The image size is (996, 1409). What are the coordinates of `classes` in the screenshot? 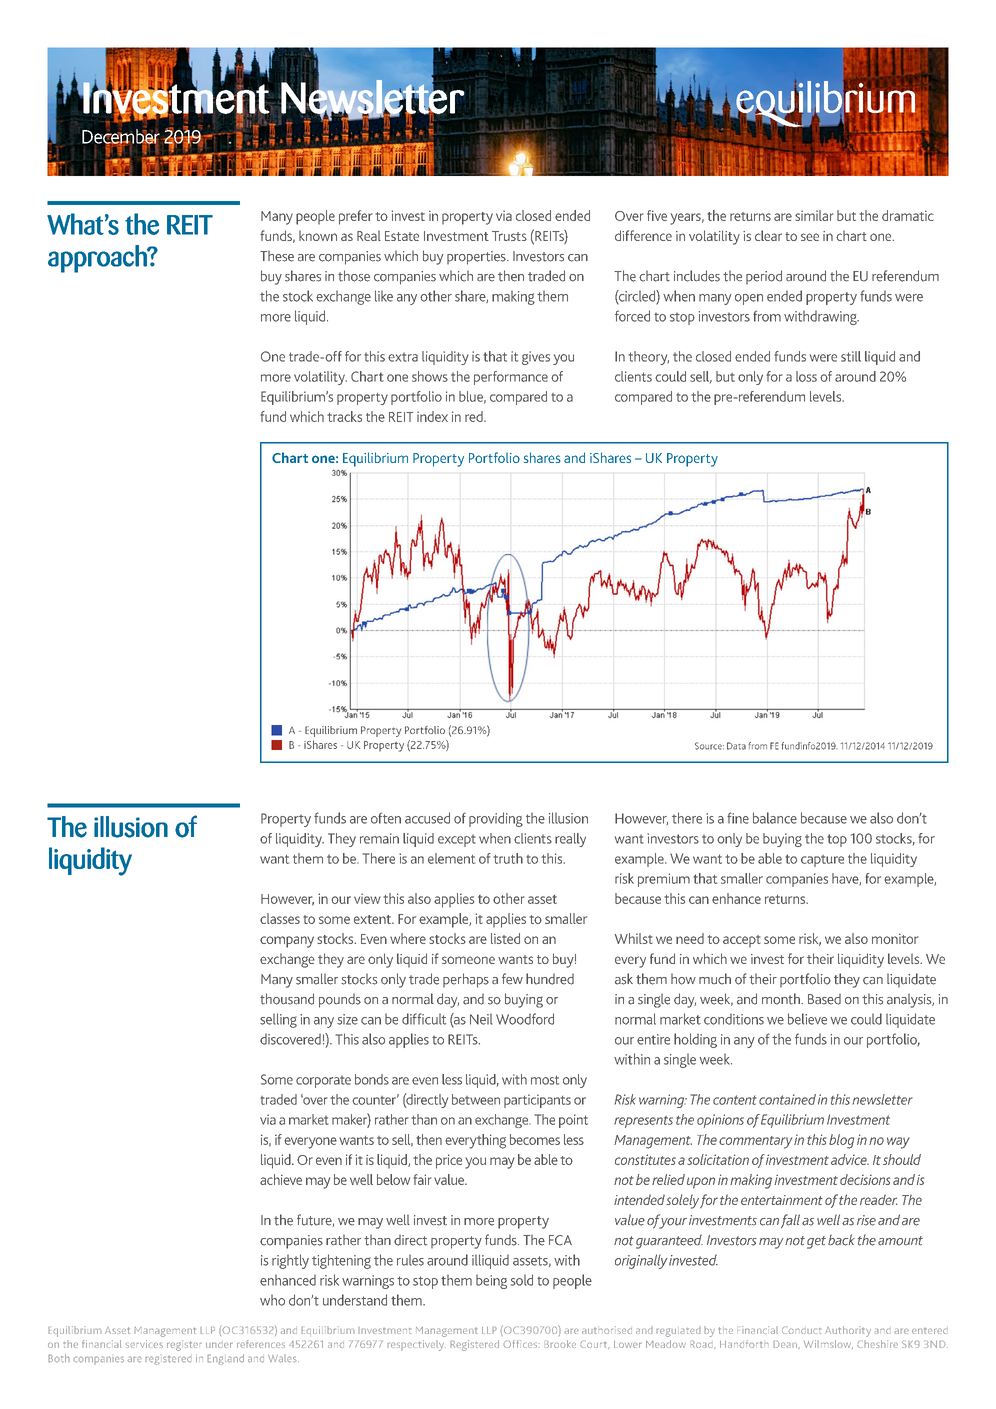 It's located at (280, 918).
